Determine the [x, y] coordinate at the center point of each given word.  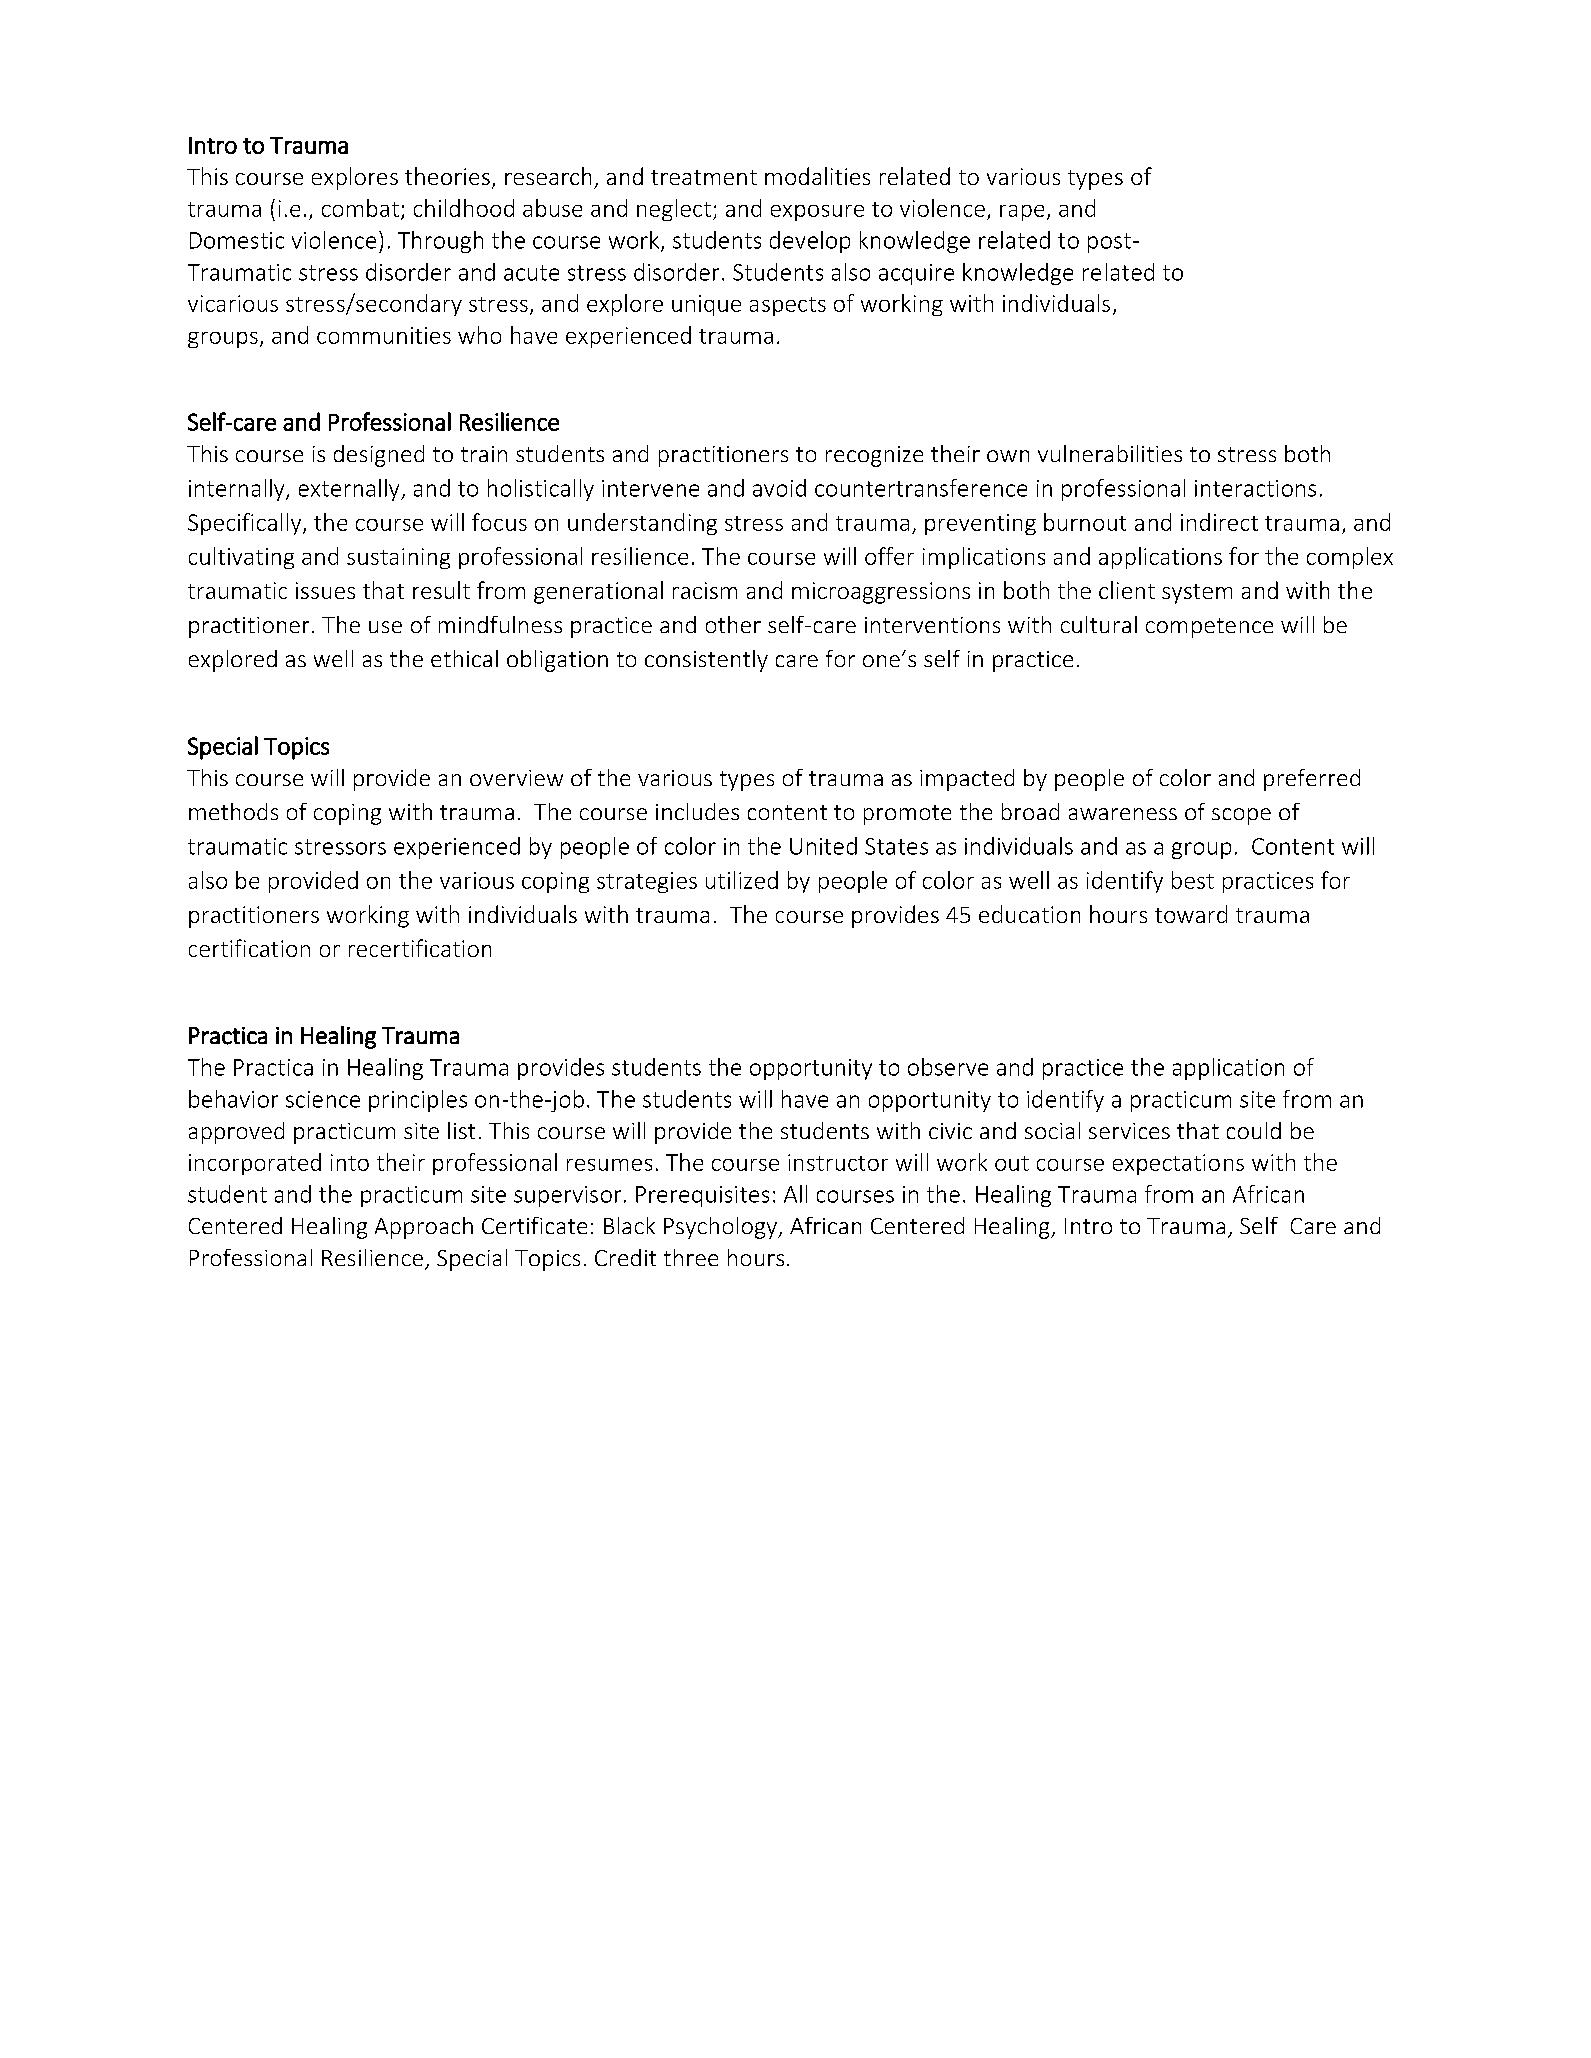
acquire [916, 274]
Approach [424, 1228]
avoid [779, 488]
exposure [817, 213]
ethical [464, 658]
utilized [742, 880]
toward [1191, 914]
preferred [1312, 780]
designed [379, 456]
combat [360, 208]
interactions [1255, 488]
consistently [706, 661]
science [323, 1099]
